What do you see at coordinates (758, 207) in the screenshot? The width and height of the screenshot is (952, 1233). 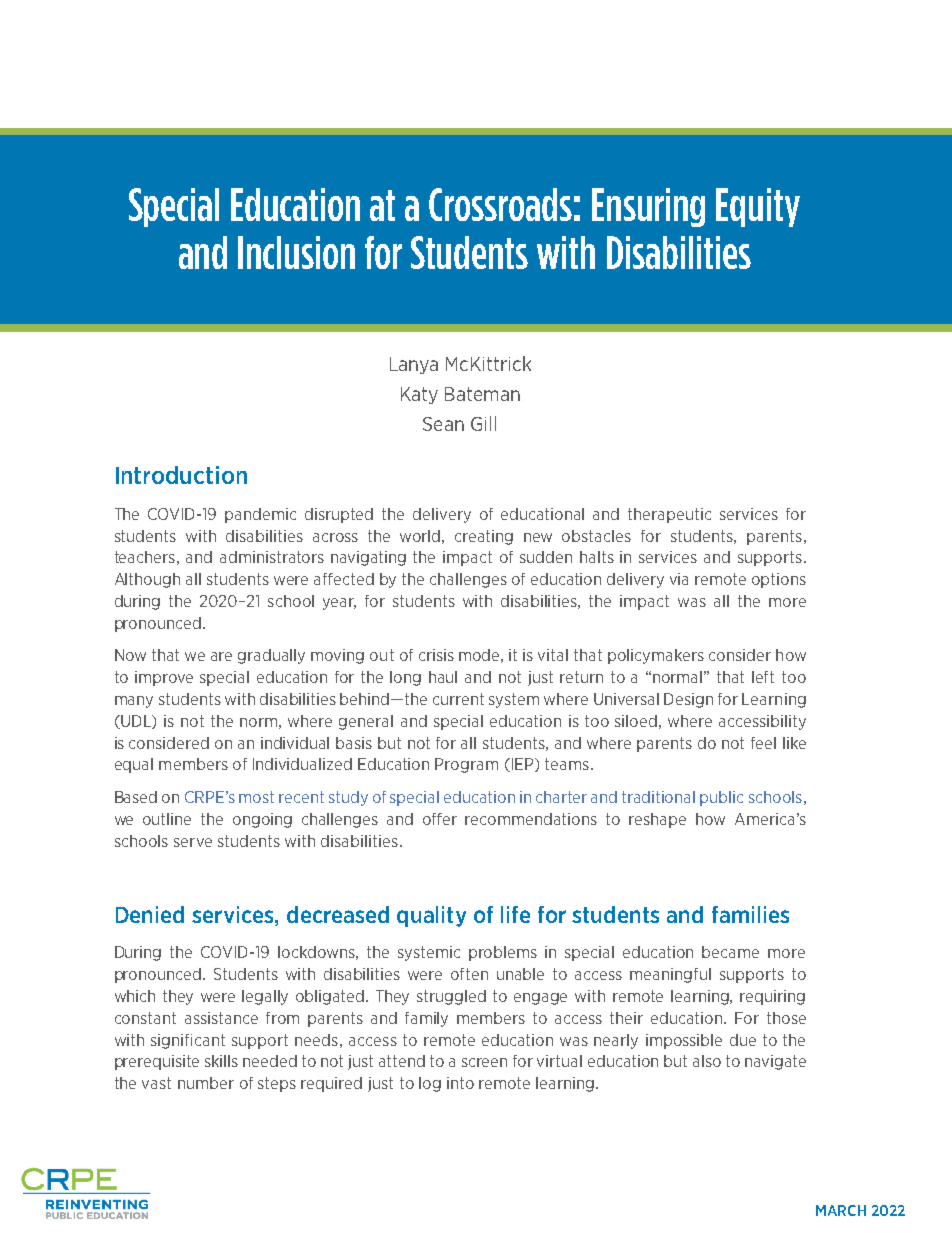 I see `Equity` at bounding box center [758, 207].
